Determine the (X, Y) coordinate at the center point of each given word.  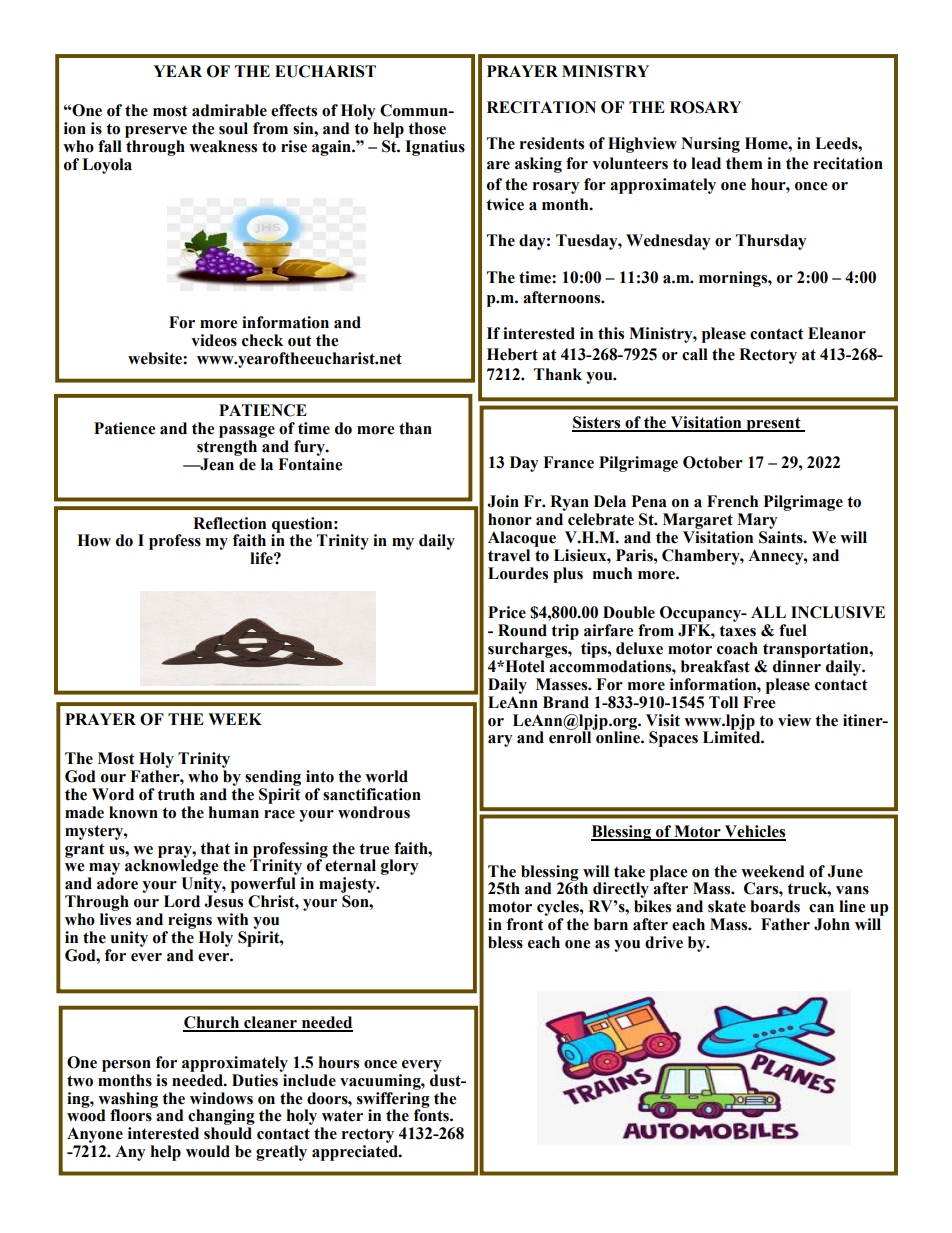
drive (664, 942)
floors (132, 1114)
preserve (156, 132)
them (744, 163)
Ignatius (435, 148)
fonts (432, 1114)
